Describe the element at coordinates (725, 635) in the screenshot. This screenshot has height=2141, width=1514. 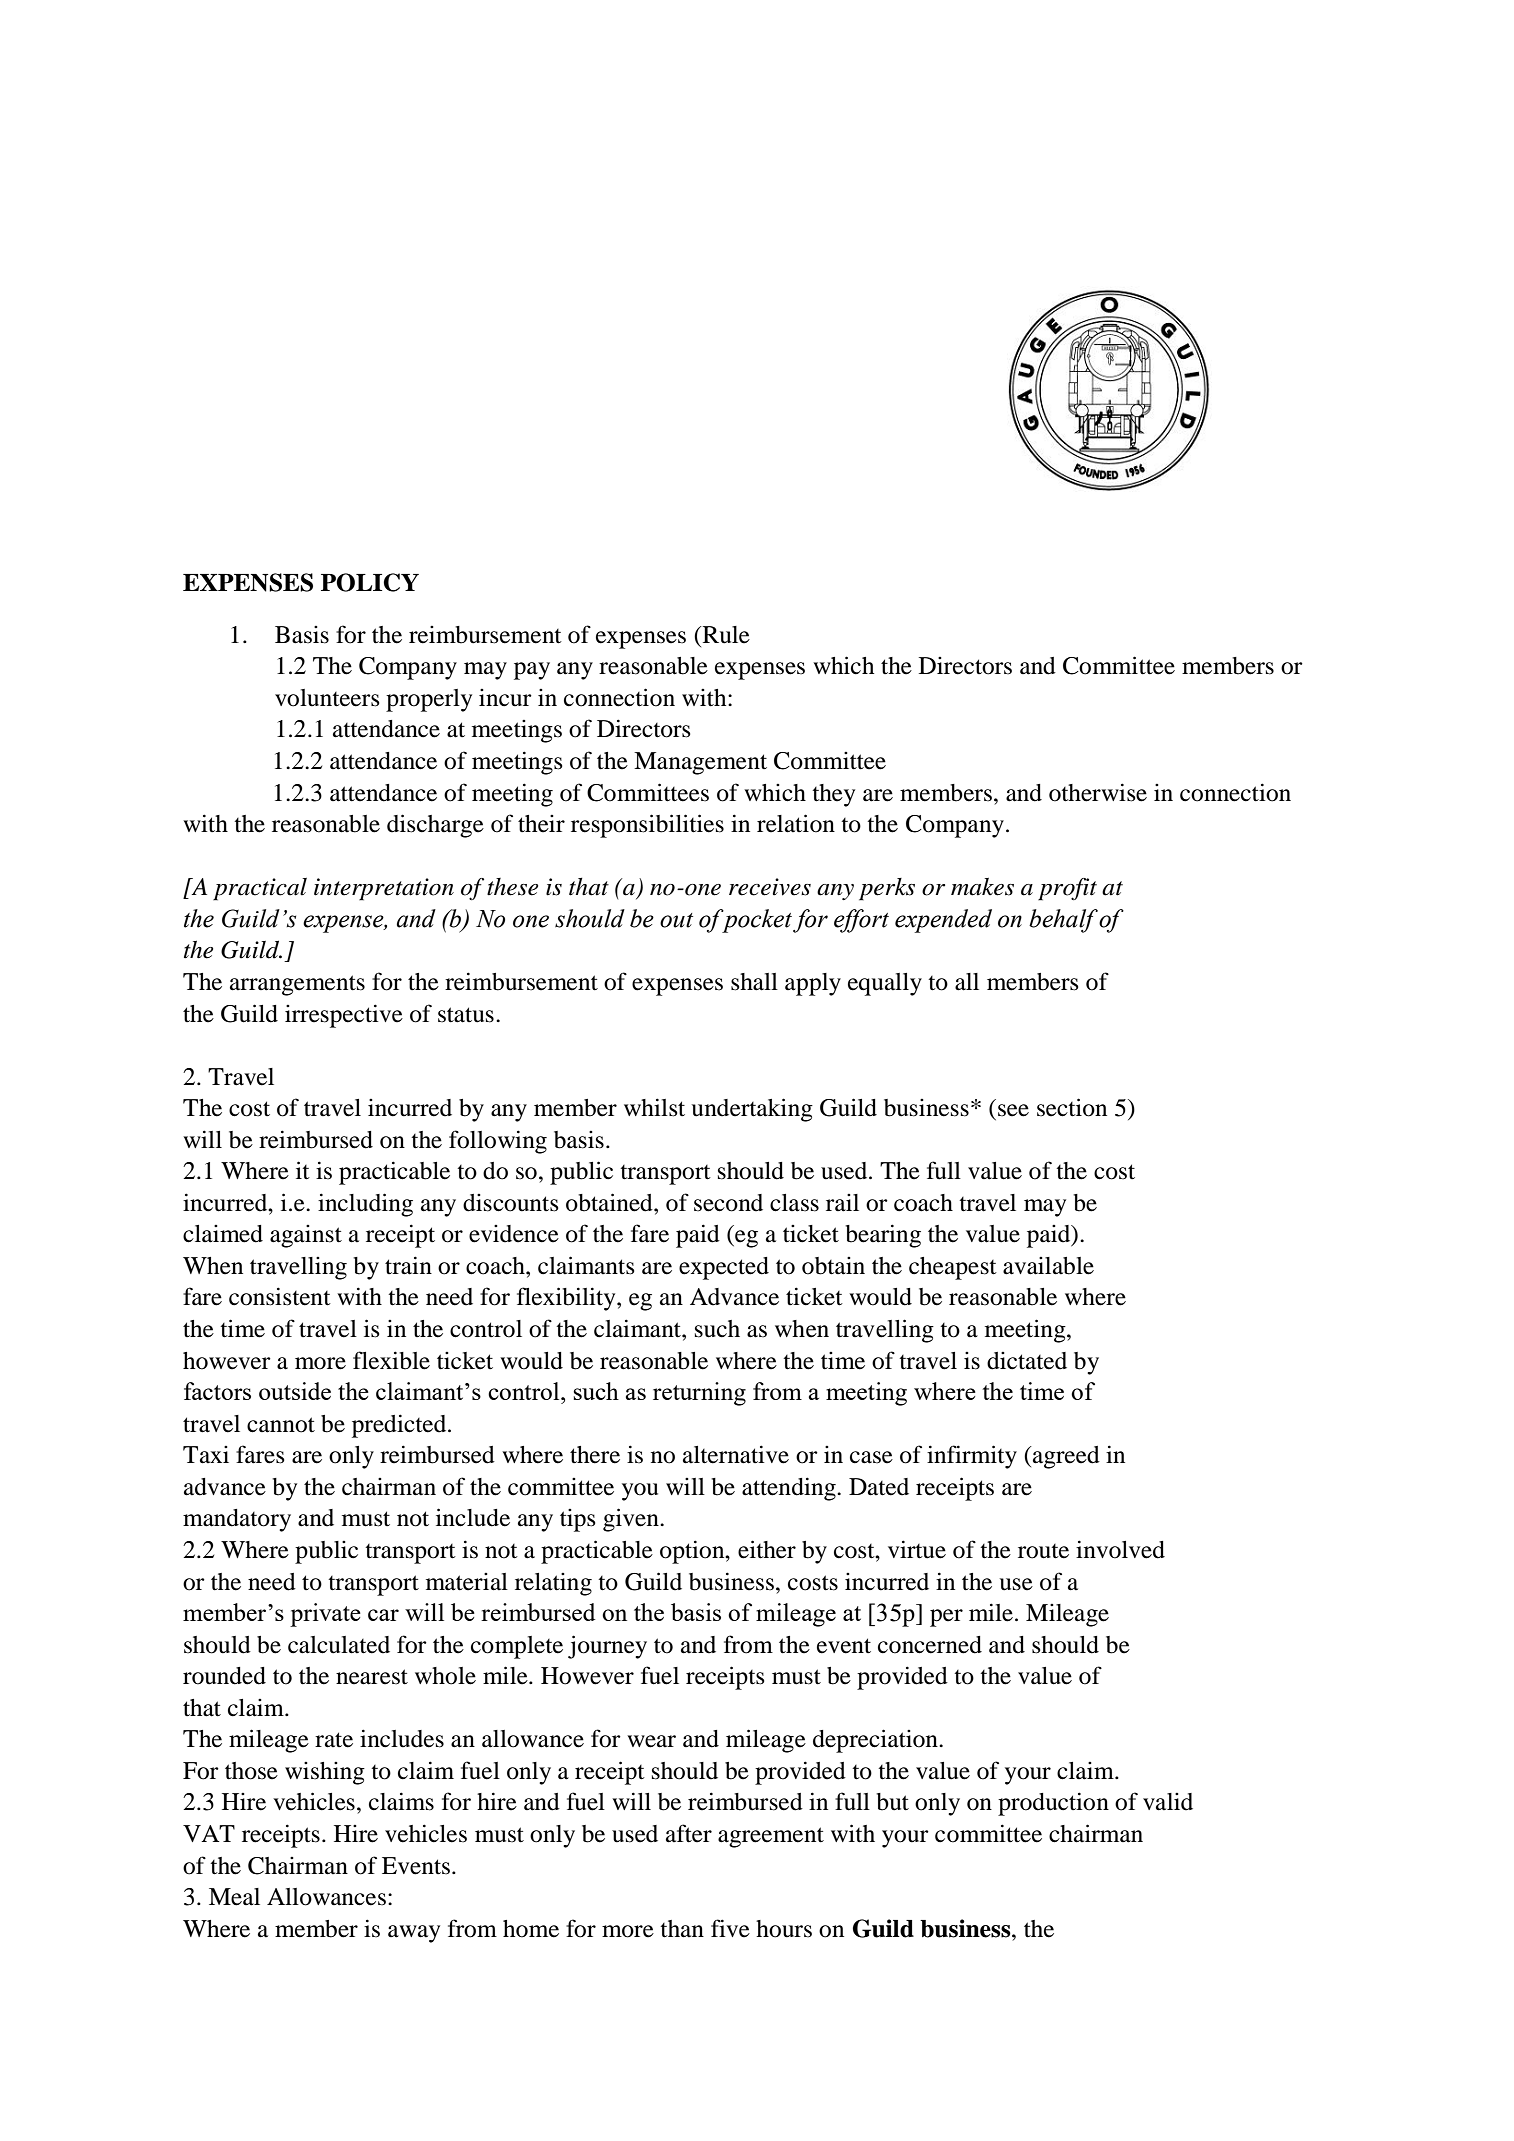
I see `Rule` at that location.
